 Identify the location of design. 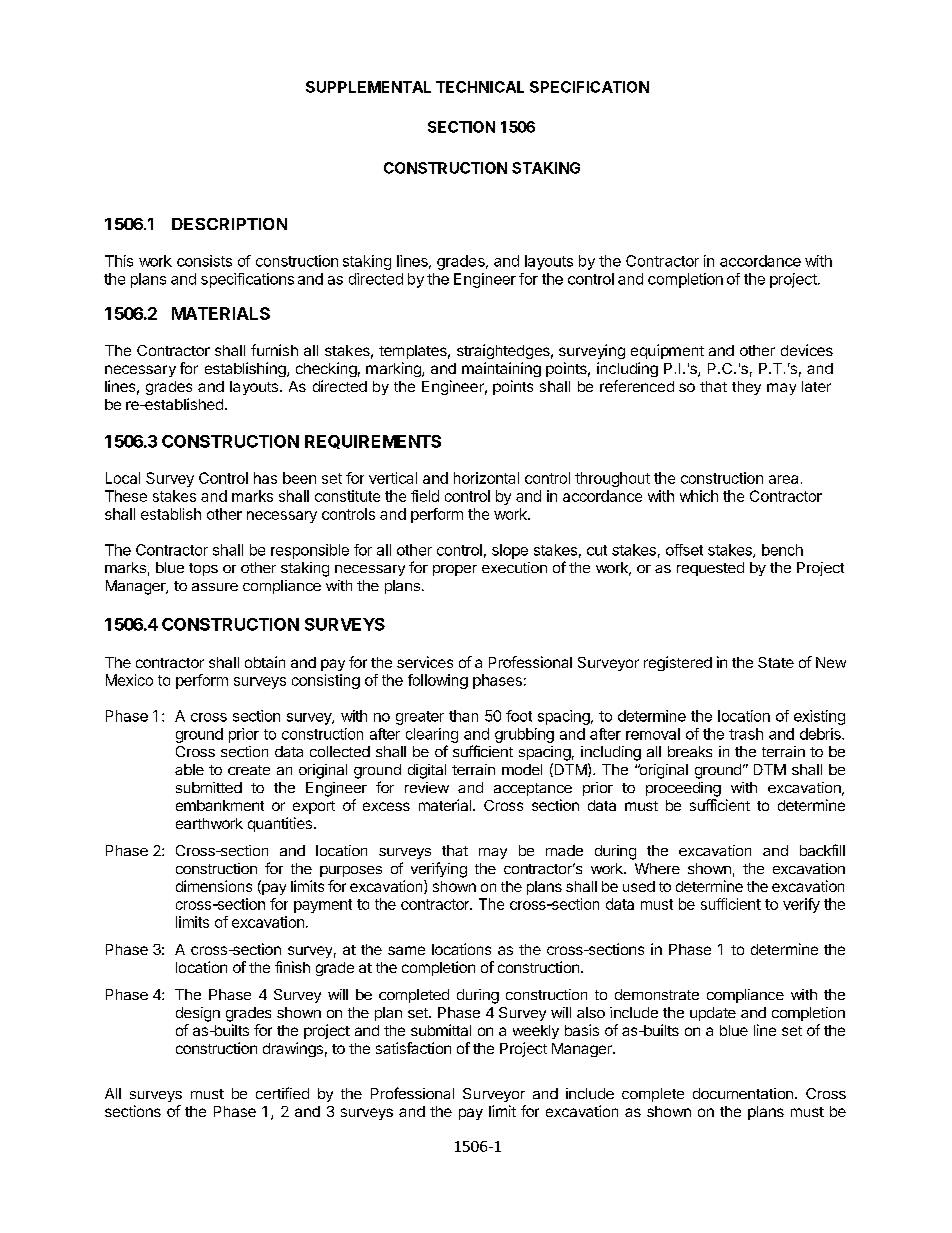
(198, 1014).
